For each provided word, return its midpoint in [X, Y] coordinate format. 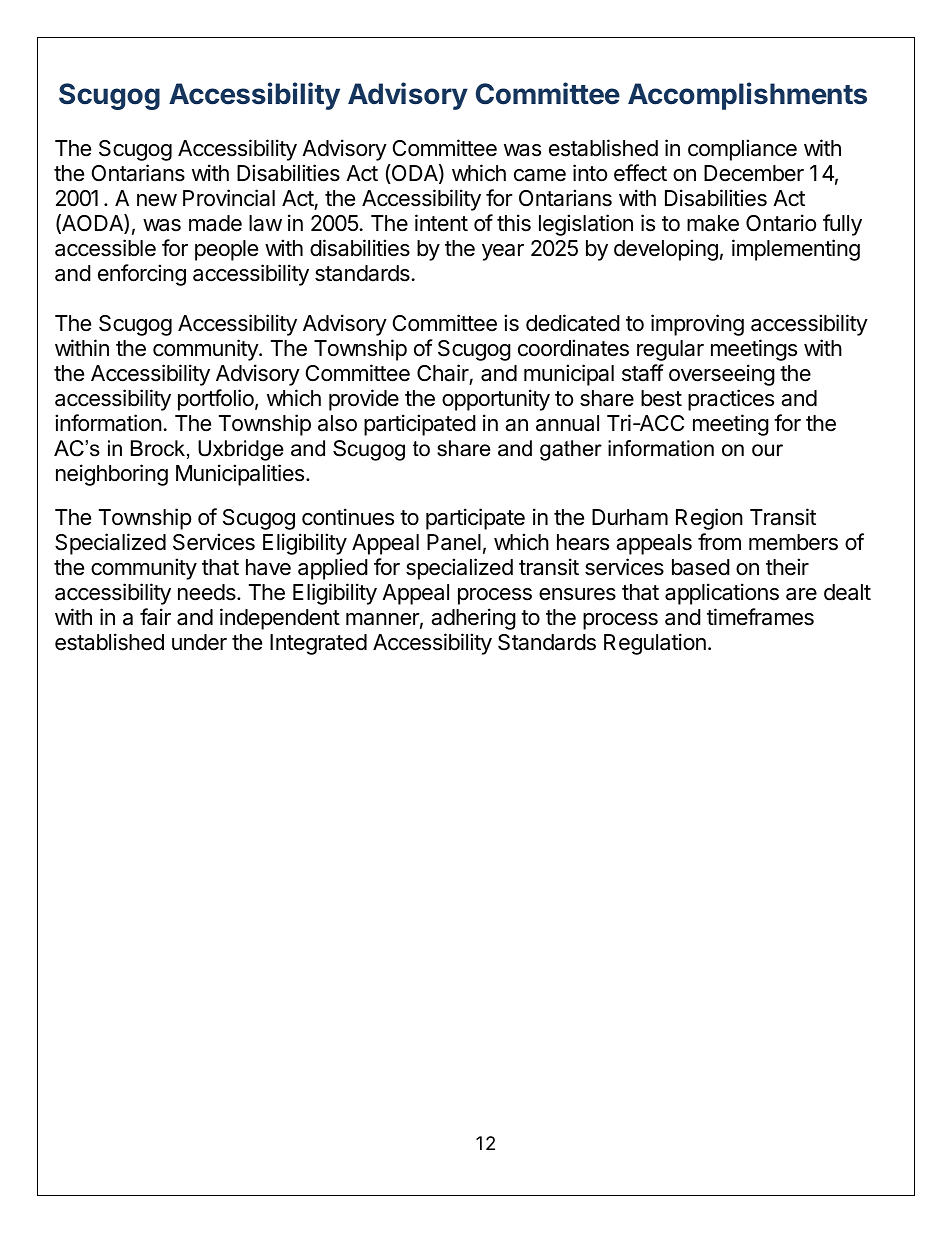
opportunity [496, 400]
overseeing [722, 375]
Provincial [229, 198]
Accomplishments [747, 96]
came [540, 175]
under [199, 642]
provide [364, 400]
